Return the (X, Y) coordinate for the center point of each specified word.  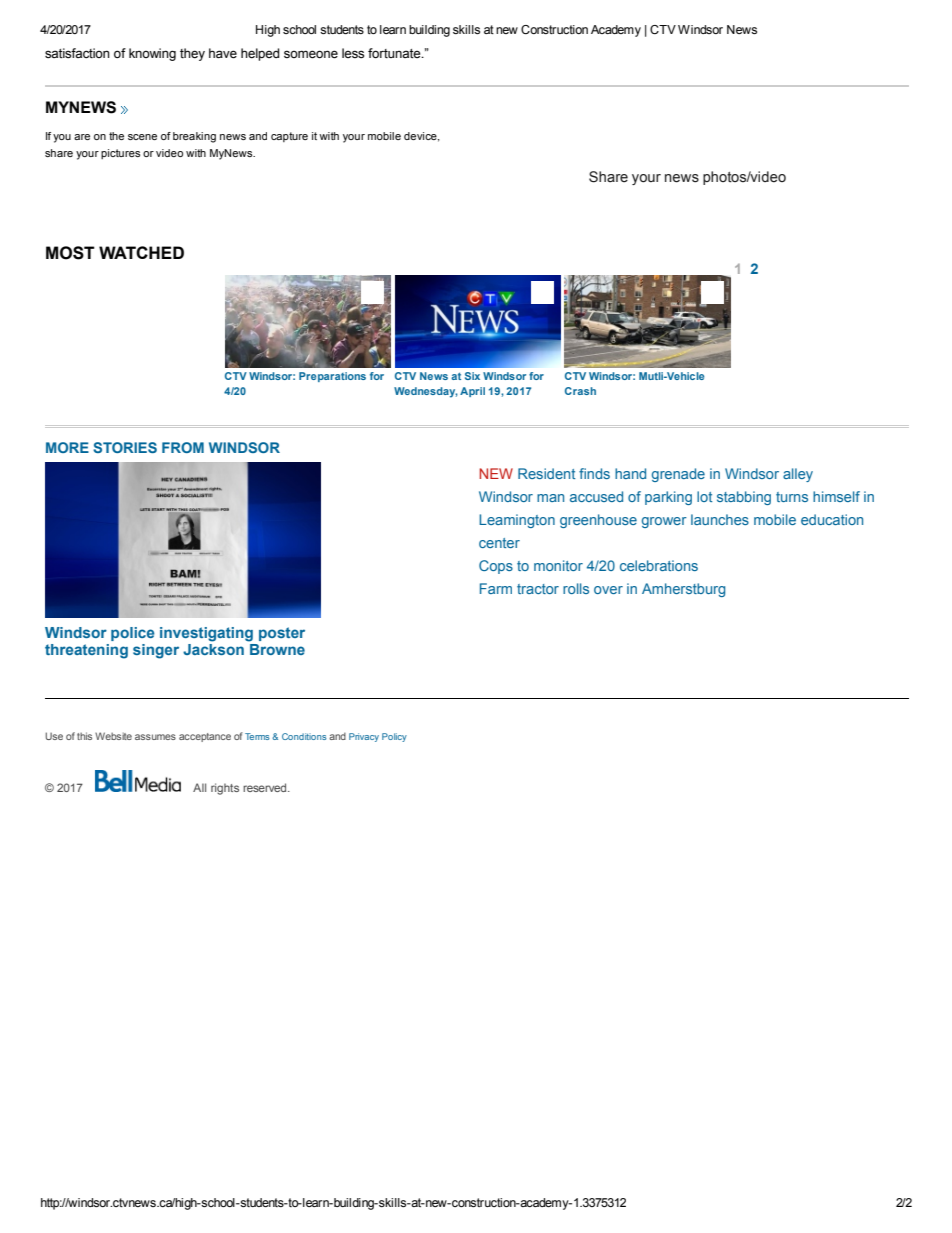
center (499, 543)
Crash (580, 391)
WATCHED (141, 252)
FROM (183, 447)
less (353, 53)
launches (720, 519)
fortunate (395, 53)
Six (472, 376)
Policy (394, 737)
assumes (155, 737)
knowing (152, 54)
